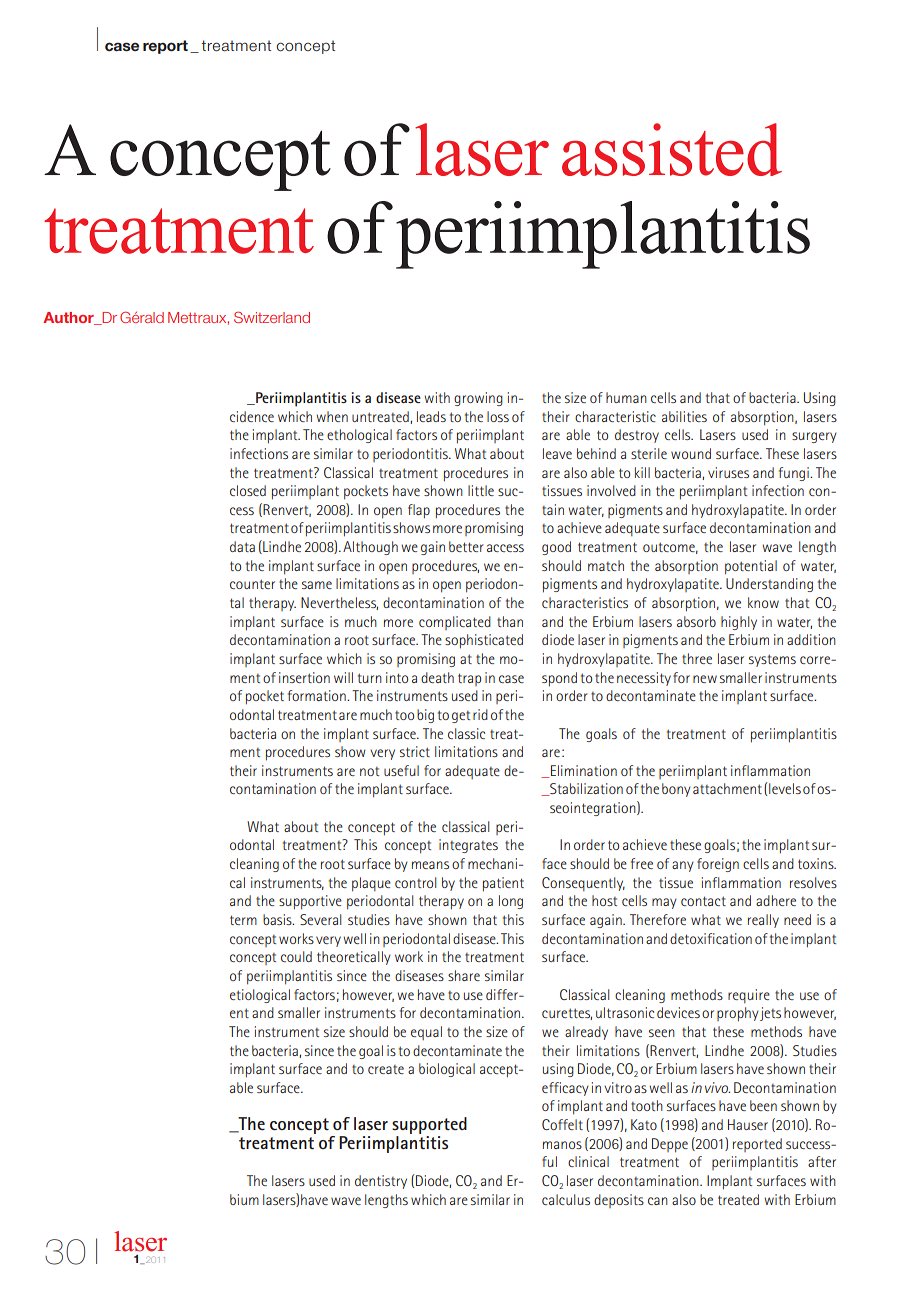  What do you see at coordinates (749, 996) in the screenshot?
I see `require` at bounding box center [749, 996].
